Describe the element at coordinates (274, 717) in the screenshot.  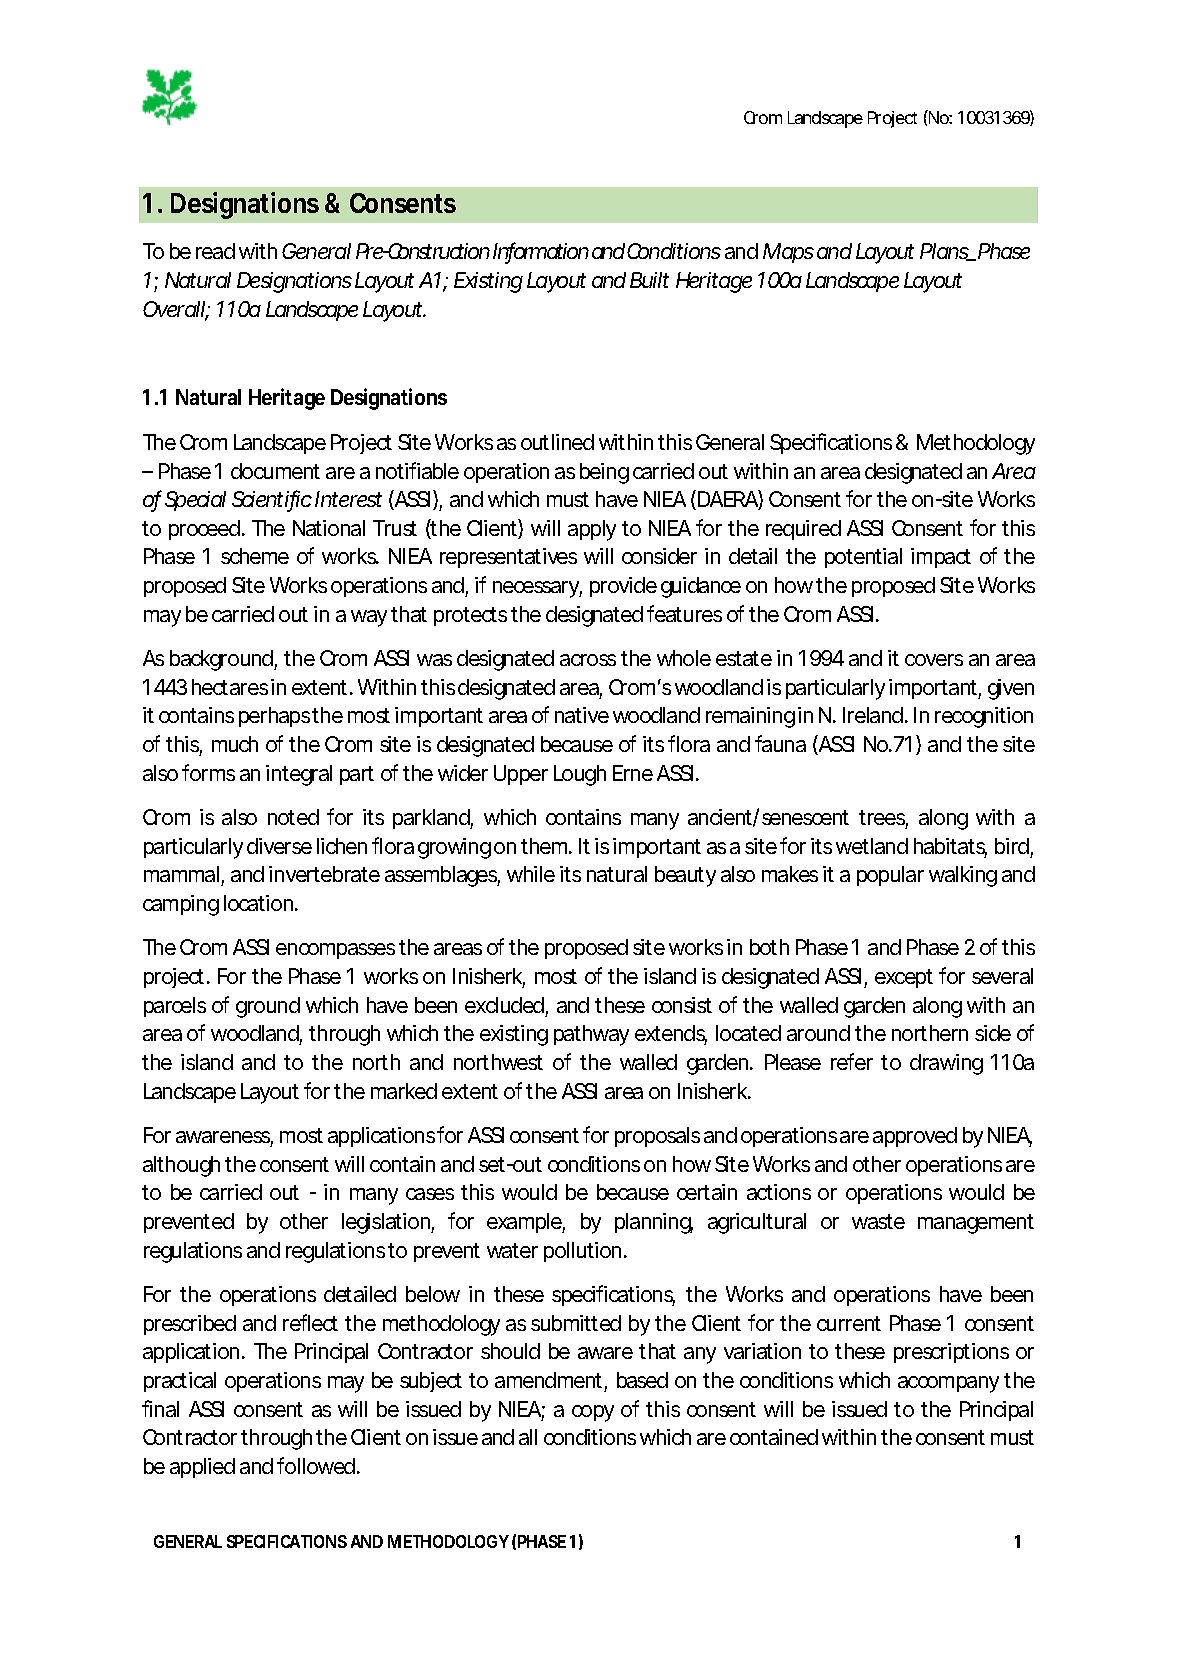
I see `perhaps` at that location.
